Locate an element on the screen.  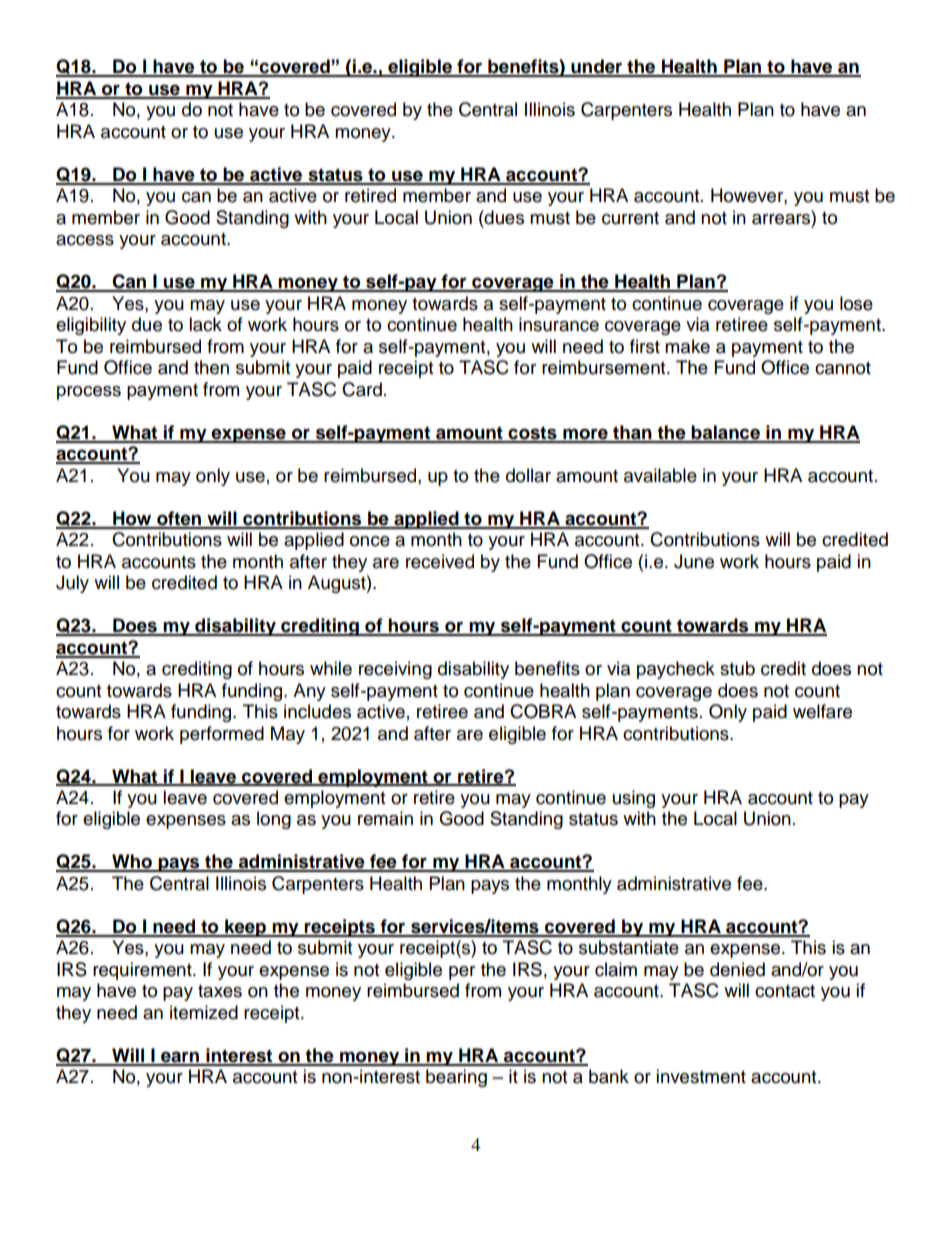
remain is located at coordinates (385, 818).
